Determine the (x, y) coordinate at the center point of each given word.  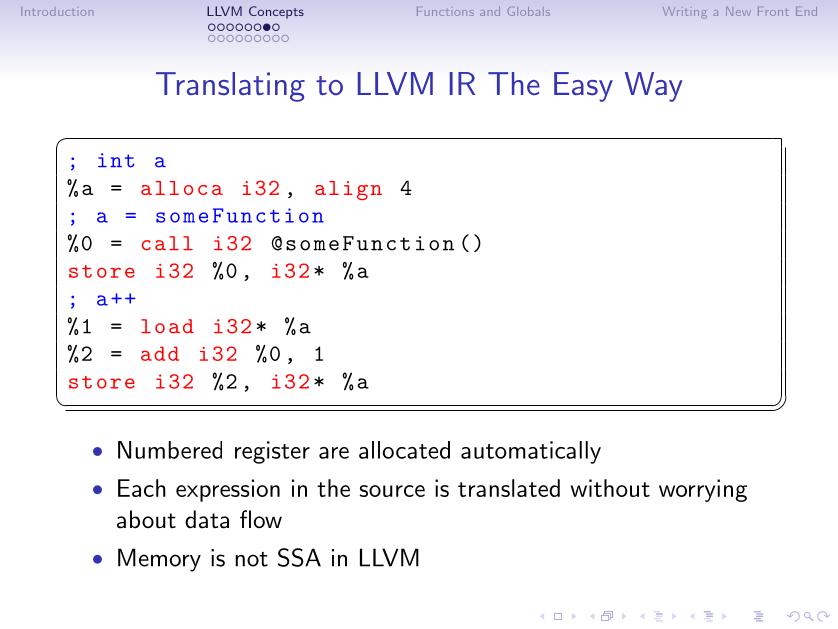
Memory (159, 560)
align (348, 190)
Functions (445, 11)
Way (654, 87)
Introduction (57, 11)
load (167, 326)
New (738, 11)
